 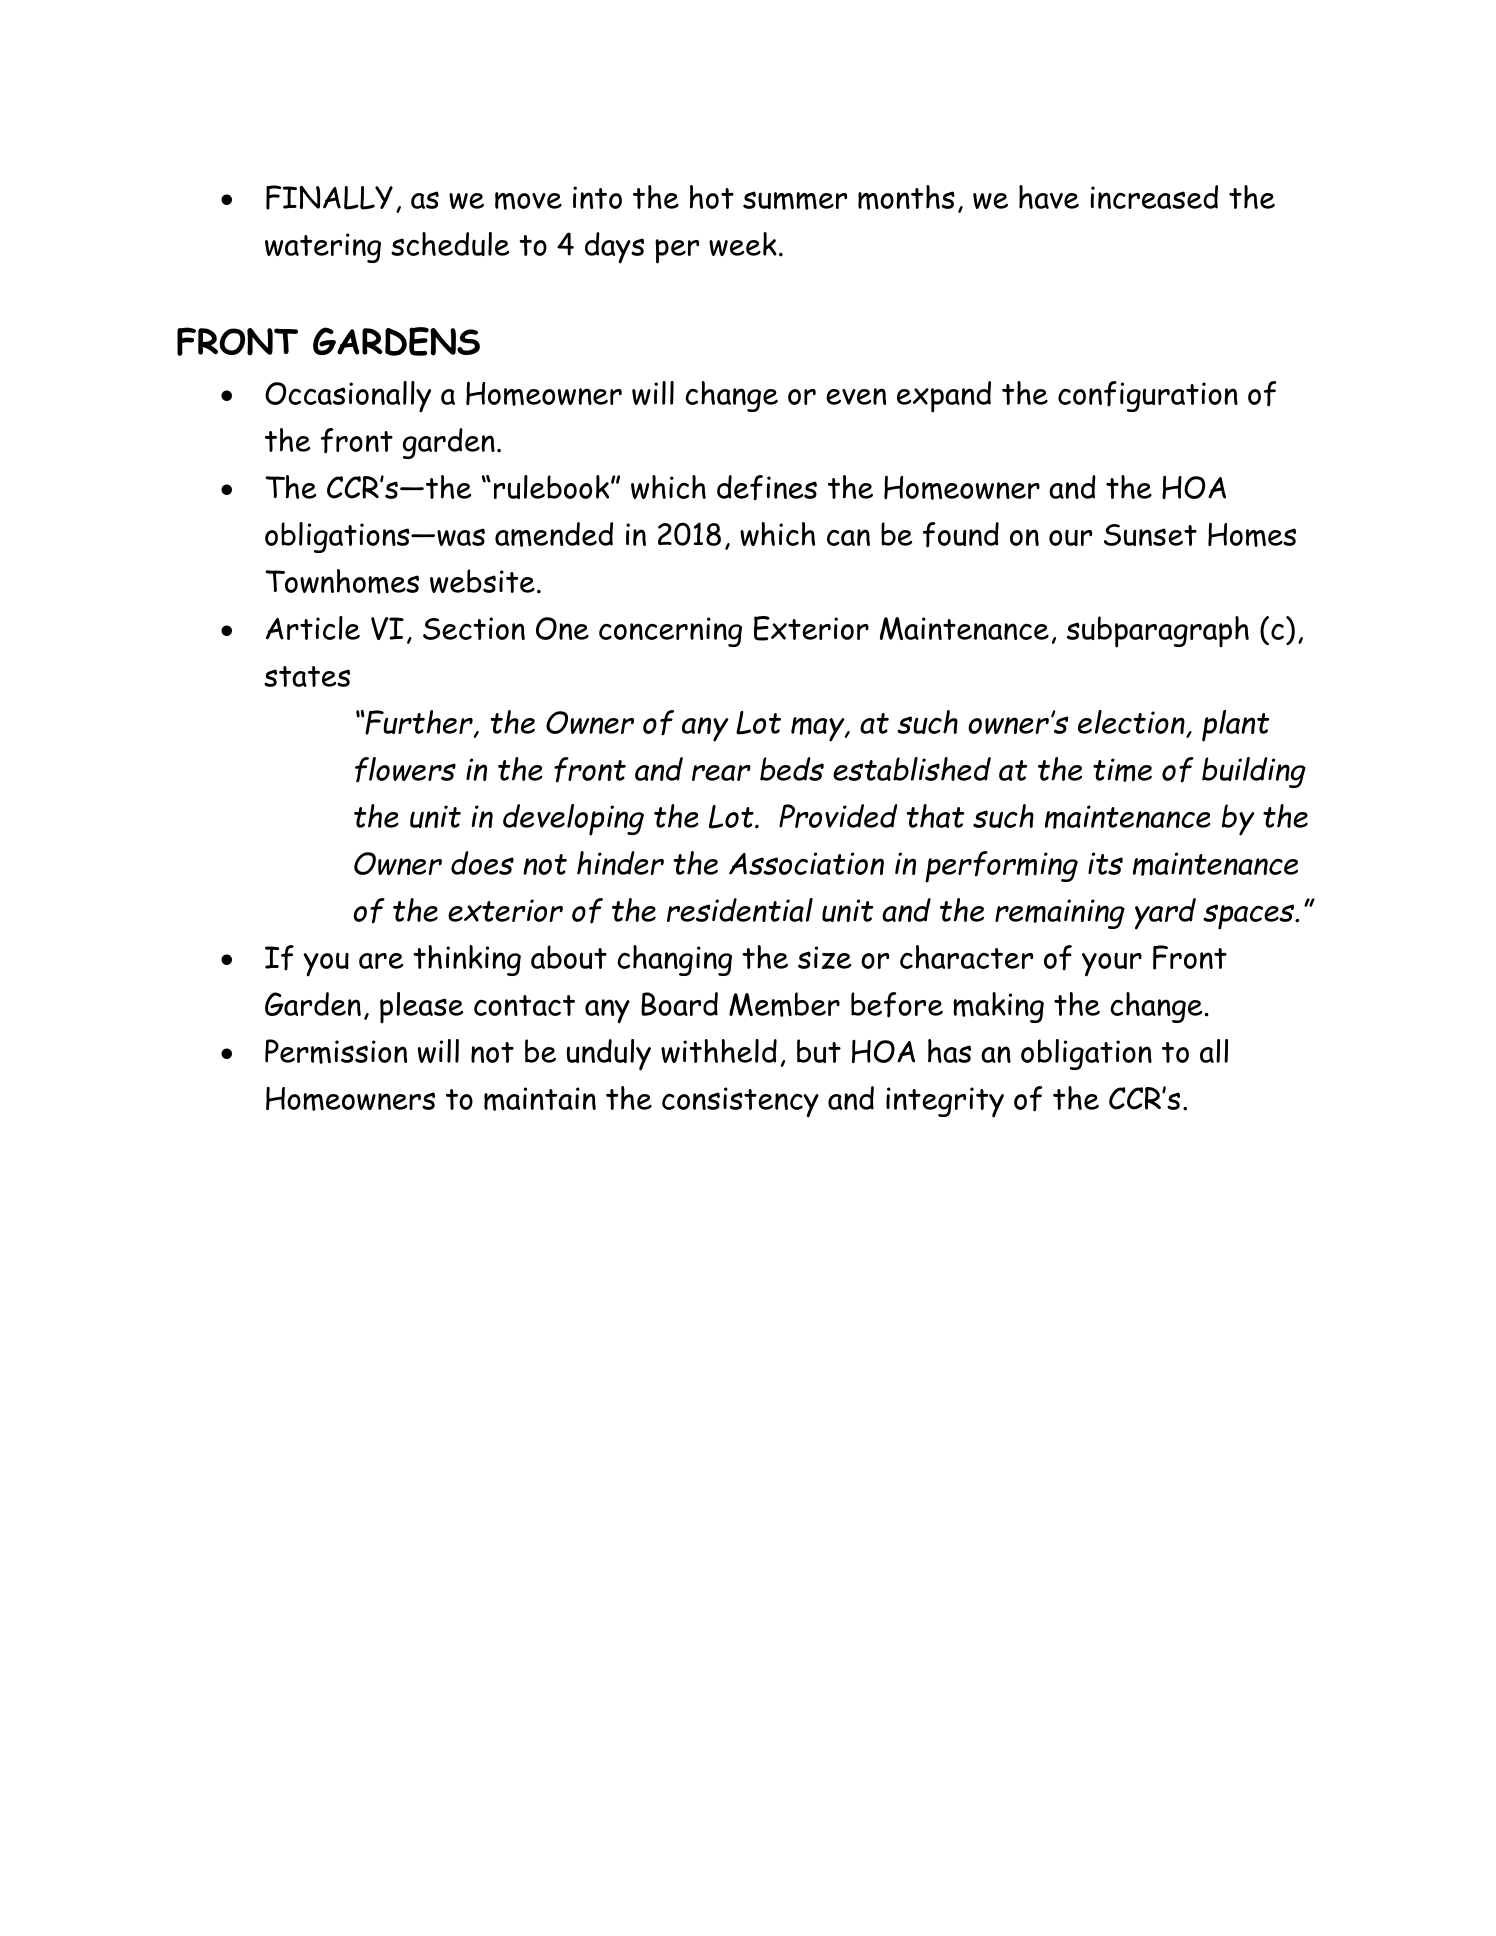 I want to click on Permission, so click(x=336, y=1051).
